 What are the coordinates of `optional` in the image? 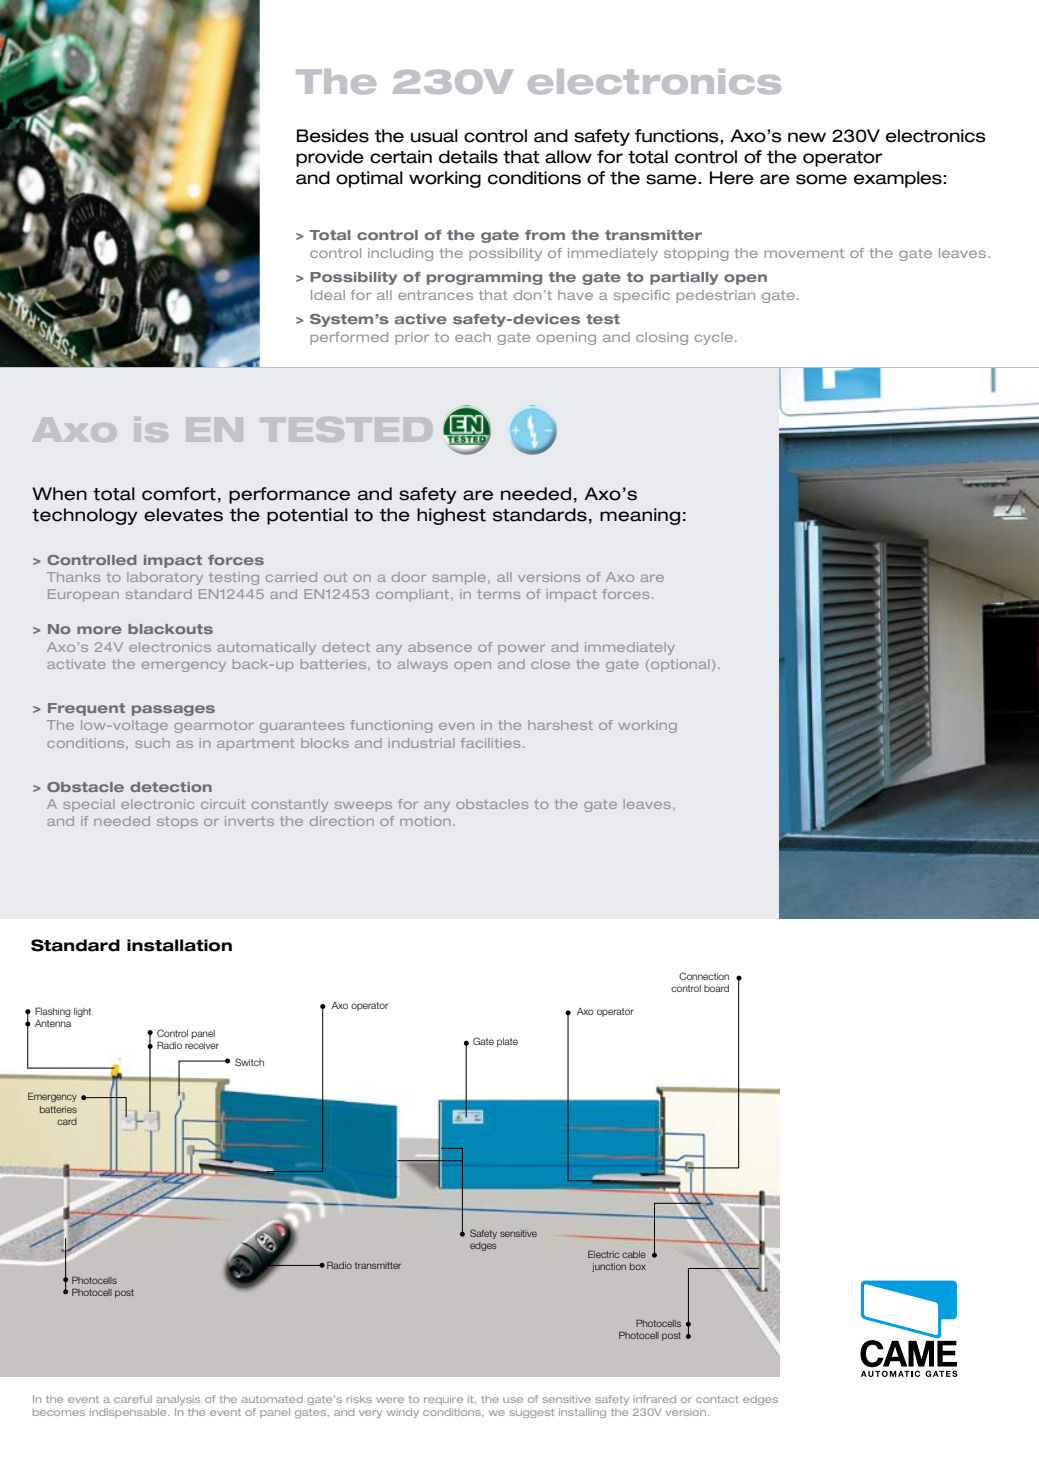 It's located at (680, 665).
